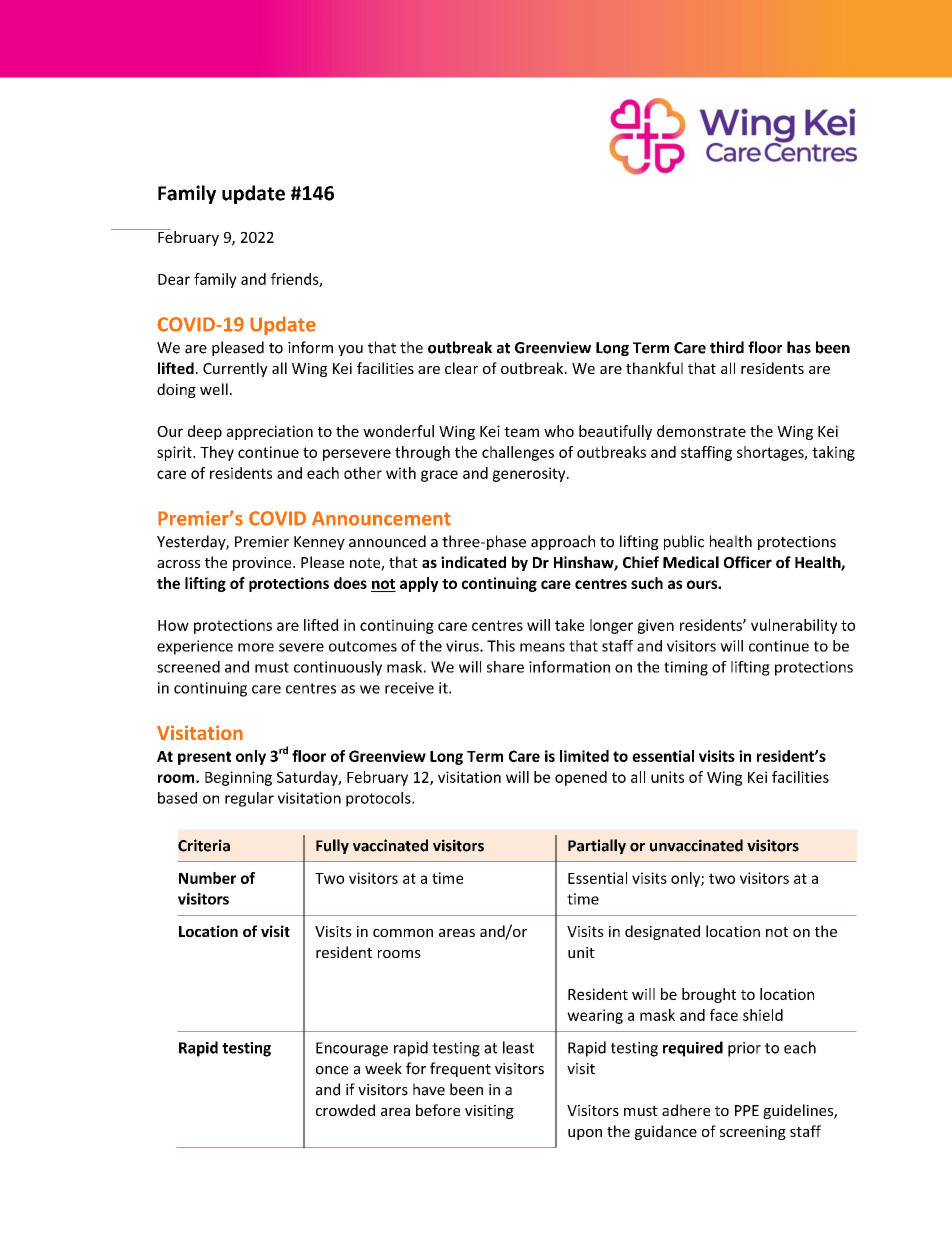  I want to click on Dear, so click(174, 279).
